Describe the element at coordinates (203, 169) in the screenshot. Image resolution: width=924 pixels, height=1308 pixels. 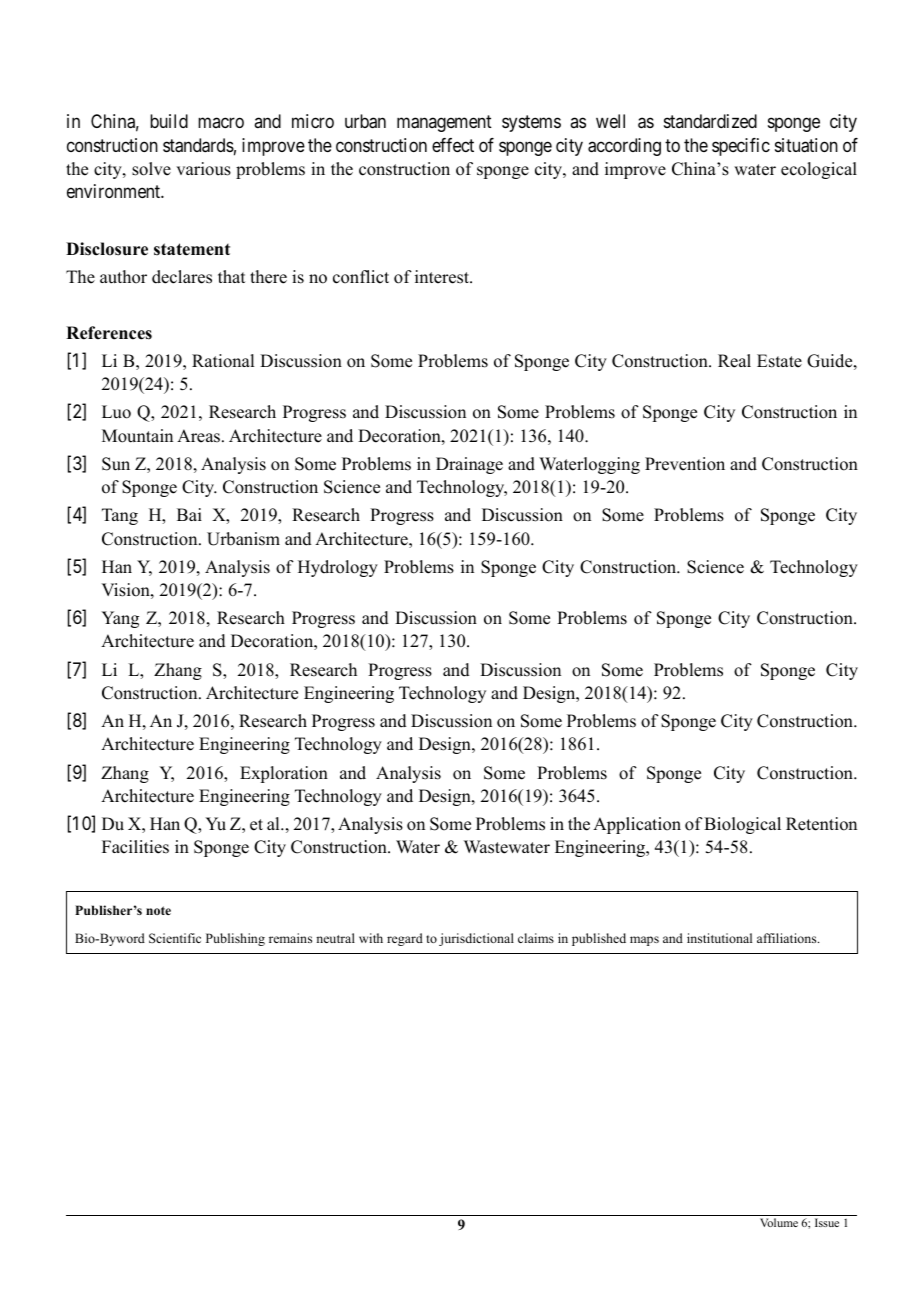
I see `various` at that location.
